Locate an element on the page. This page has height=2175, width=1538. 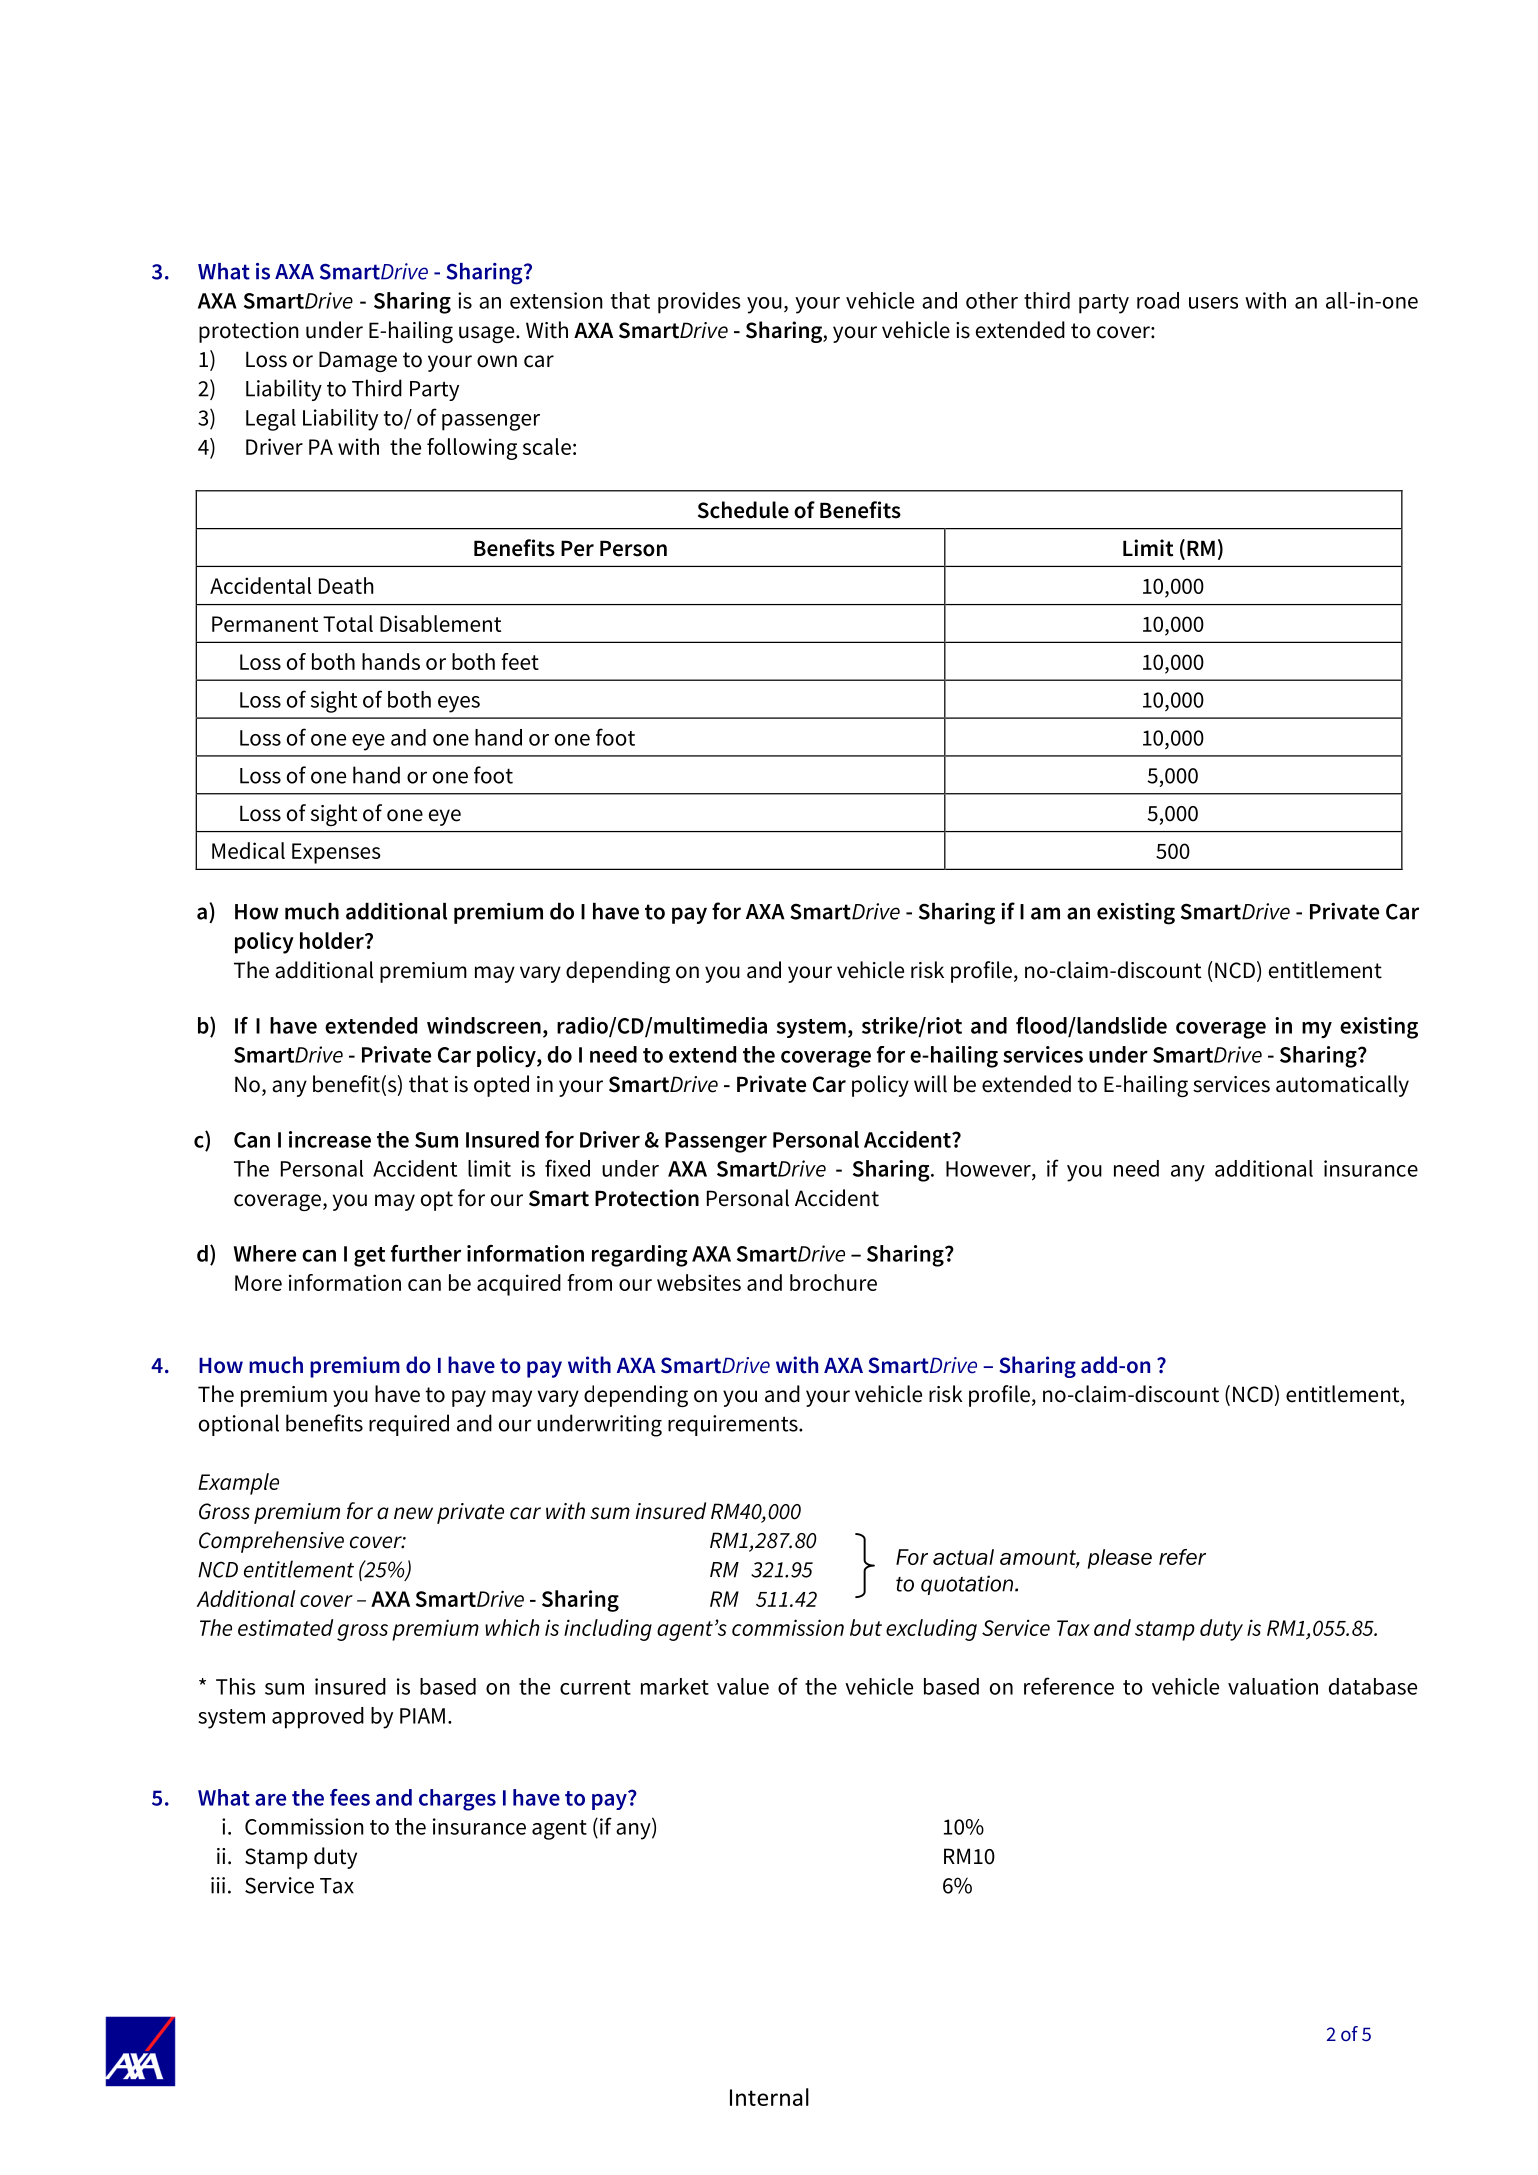
feet is located at coordinates (520, 661).
